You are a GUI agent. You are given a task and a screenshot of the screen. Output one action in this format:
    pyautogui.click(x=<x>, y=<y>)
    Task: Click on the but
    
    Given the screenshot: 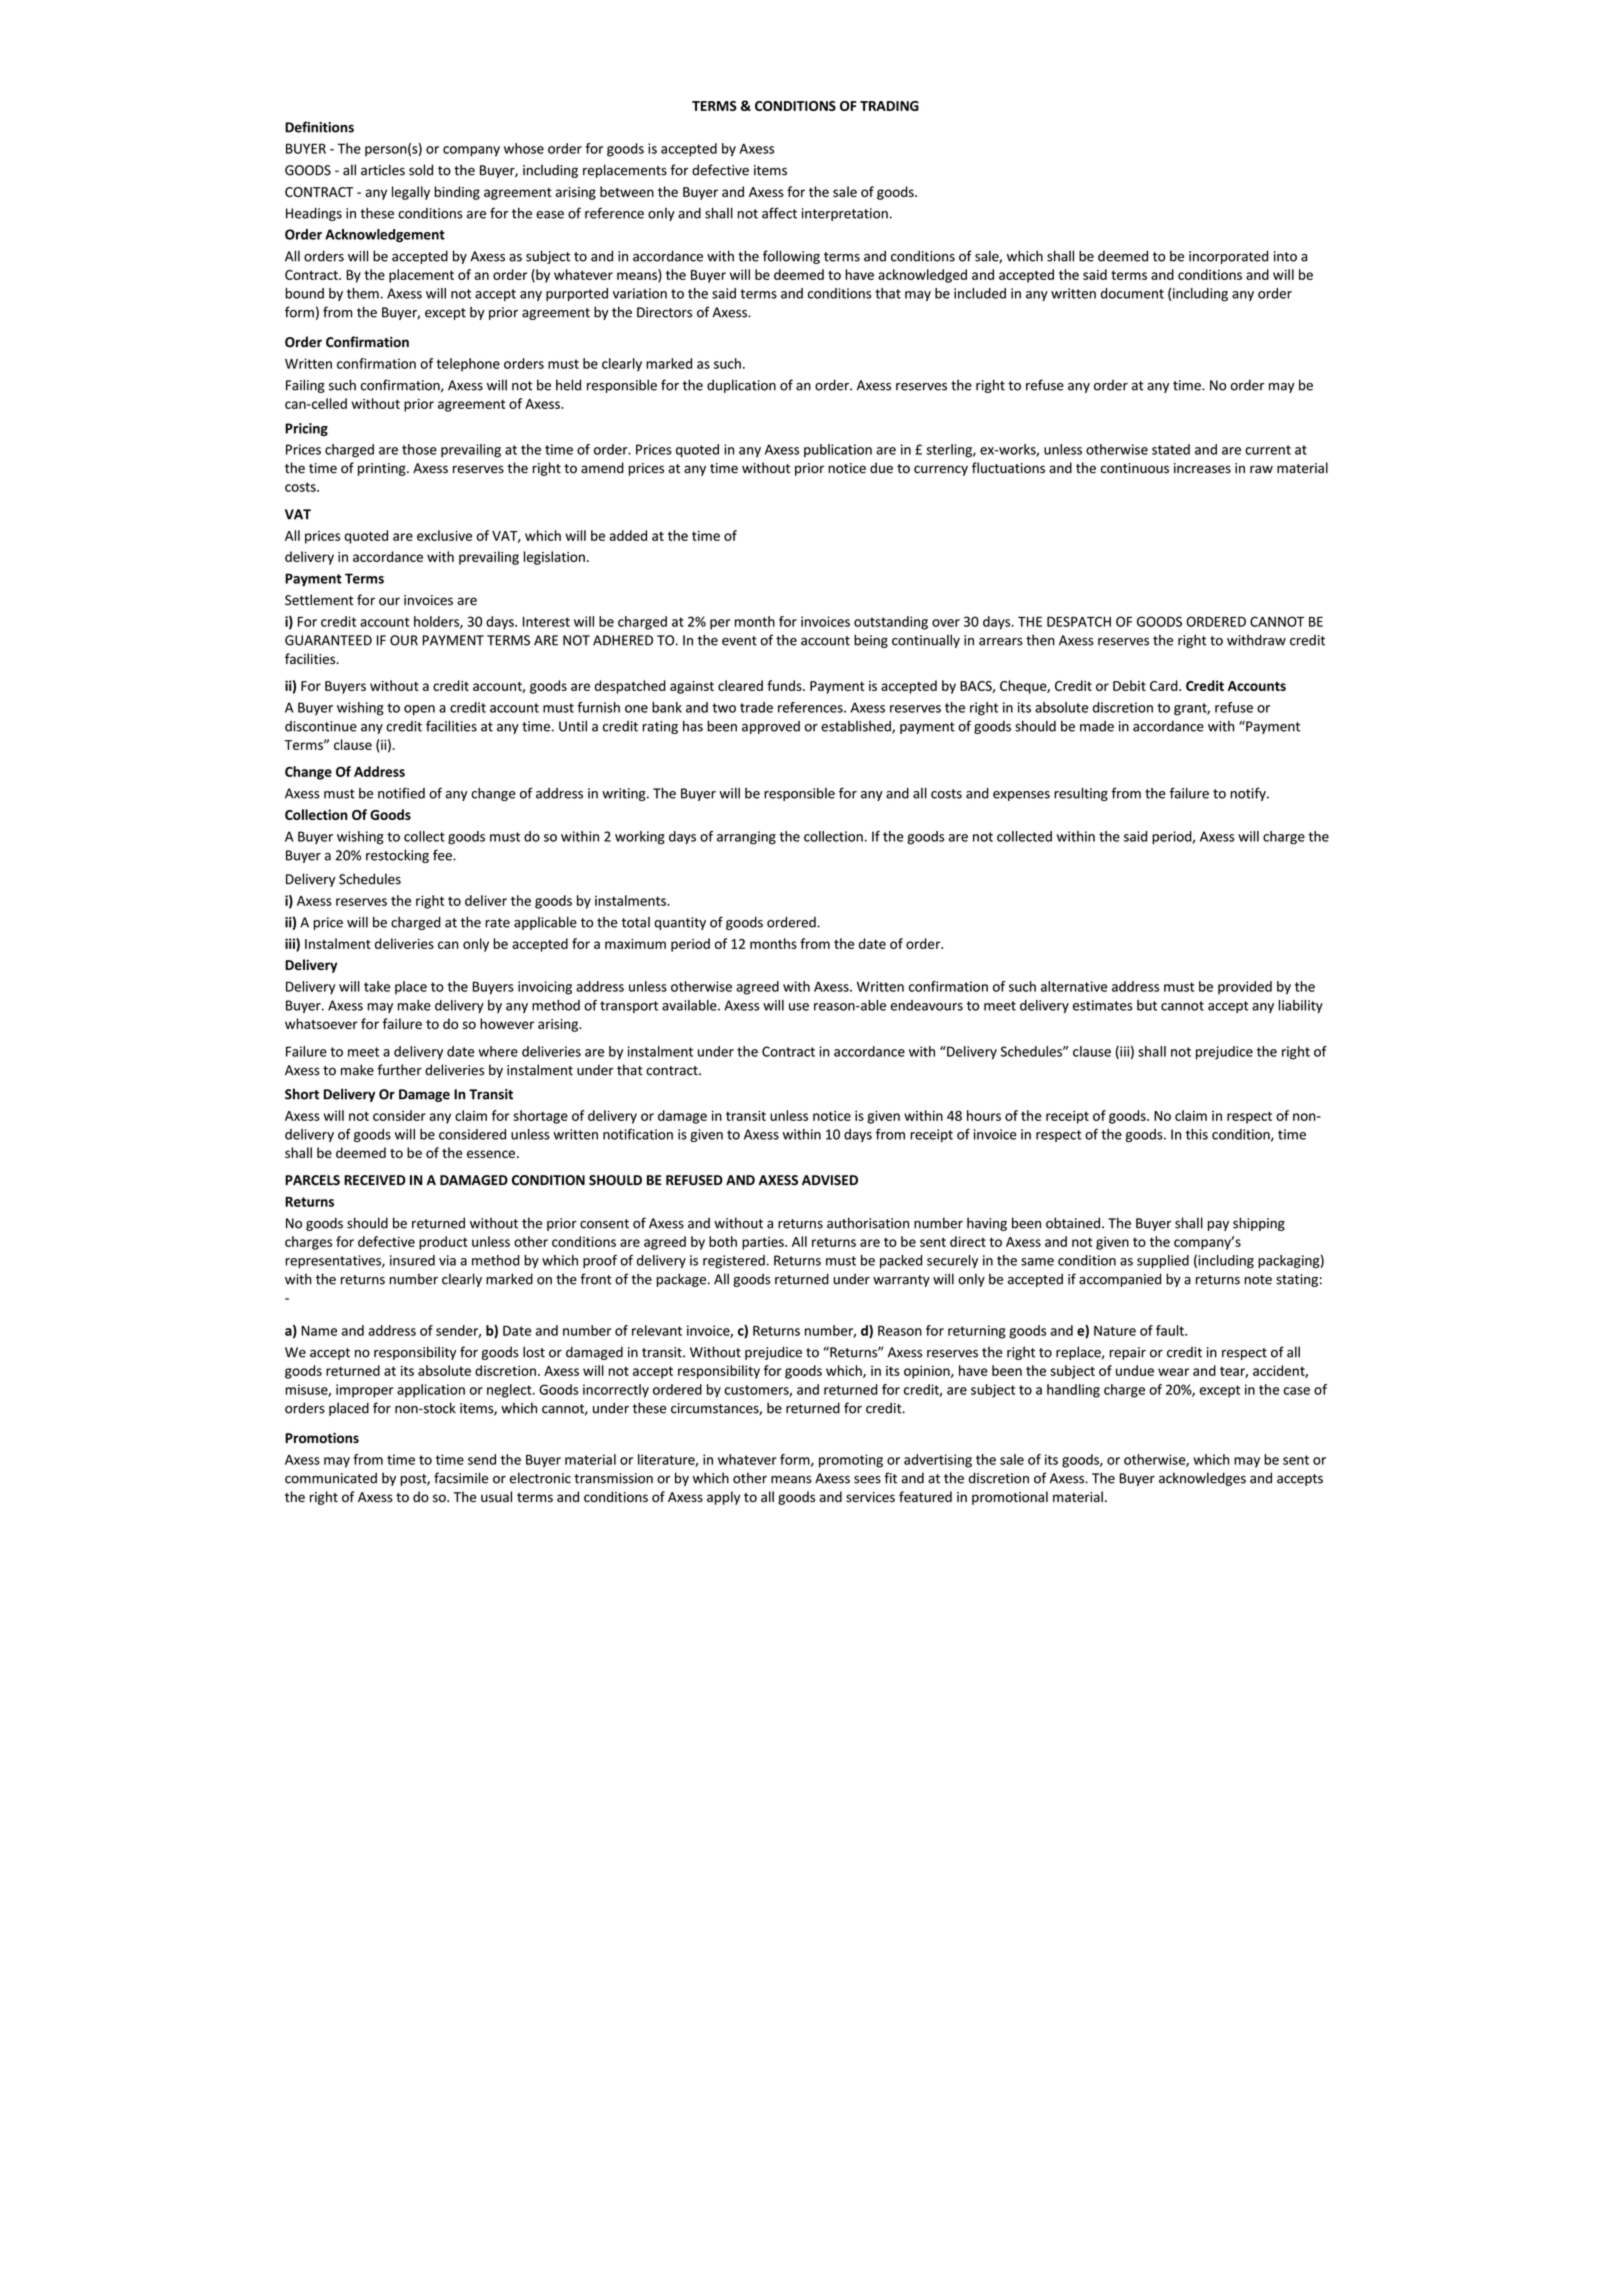 What is the action you would take?
    pyautogui.click(x=1147, y=1005)
